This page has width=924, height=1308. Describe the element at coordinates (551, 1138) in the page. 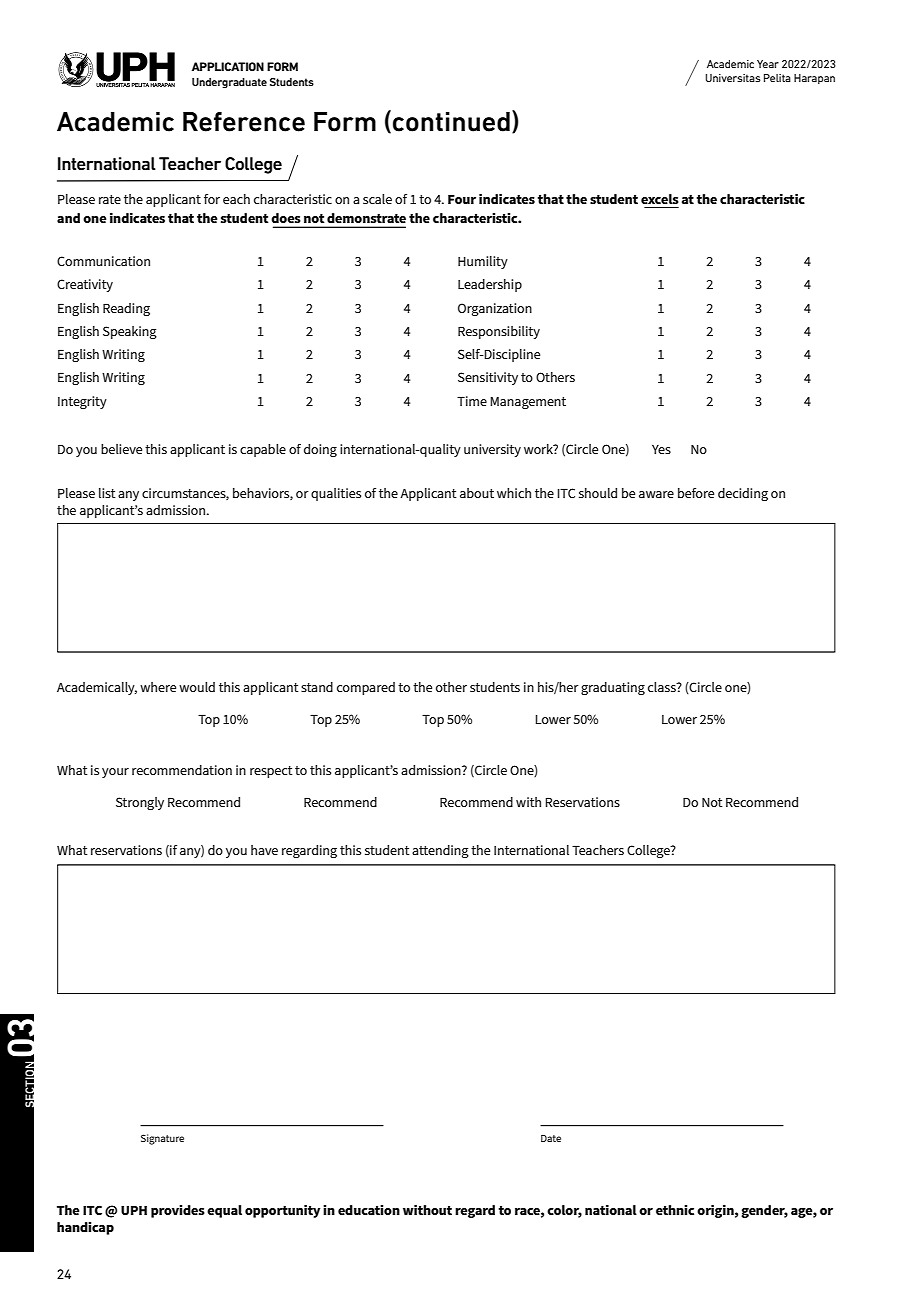

I see `Date` at that location.
